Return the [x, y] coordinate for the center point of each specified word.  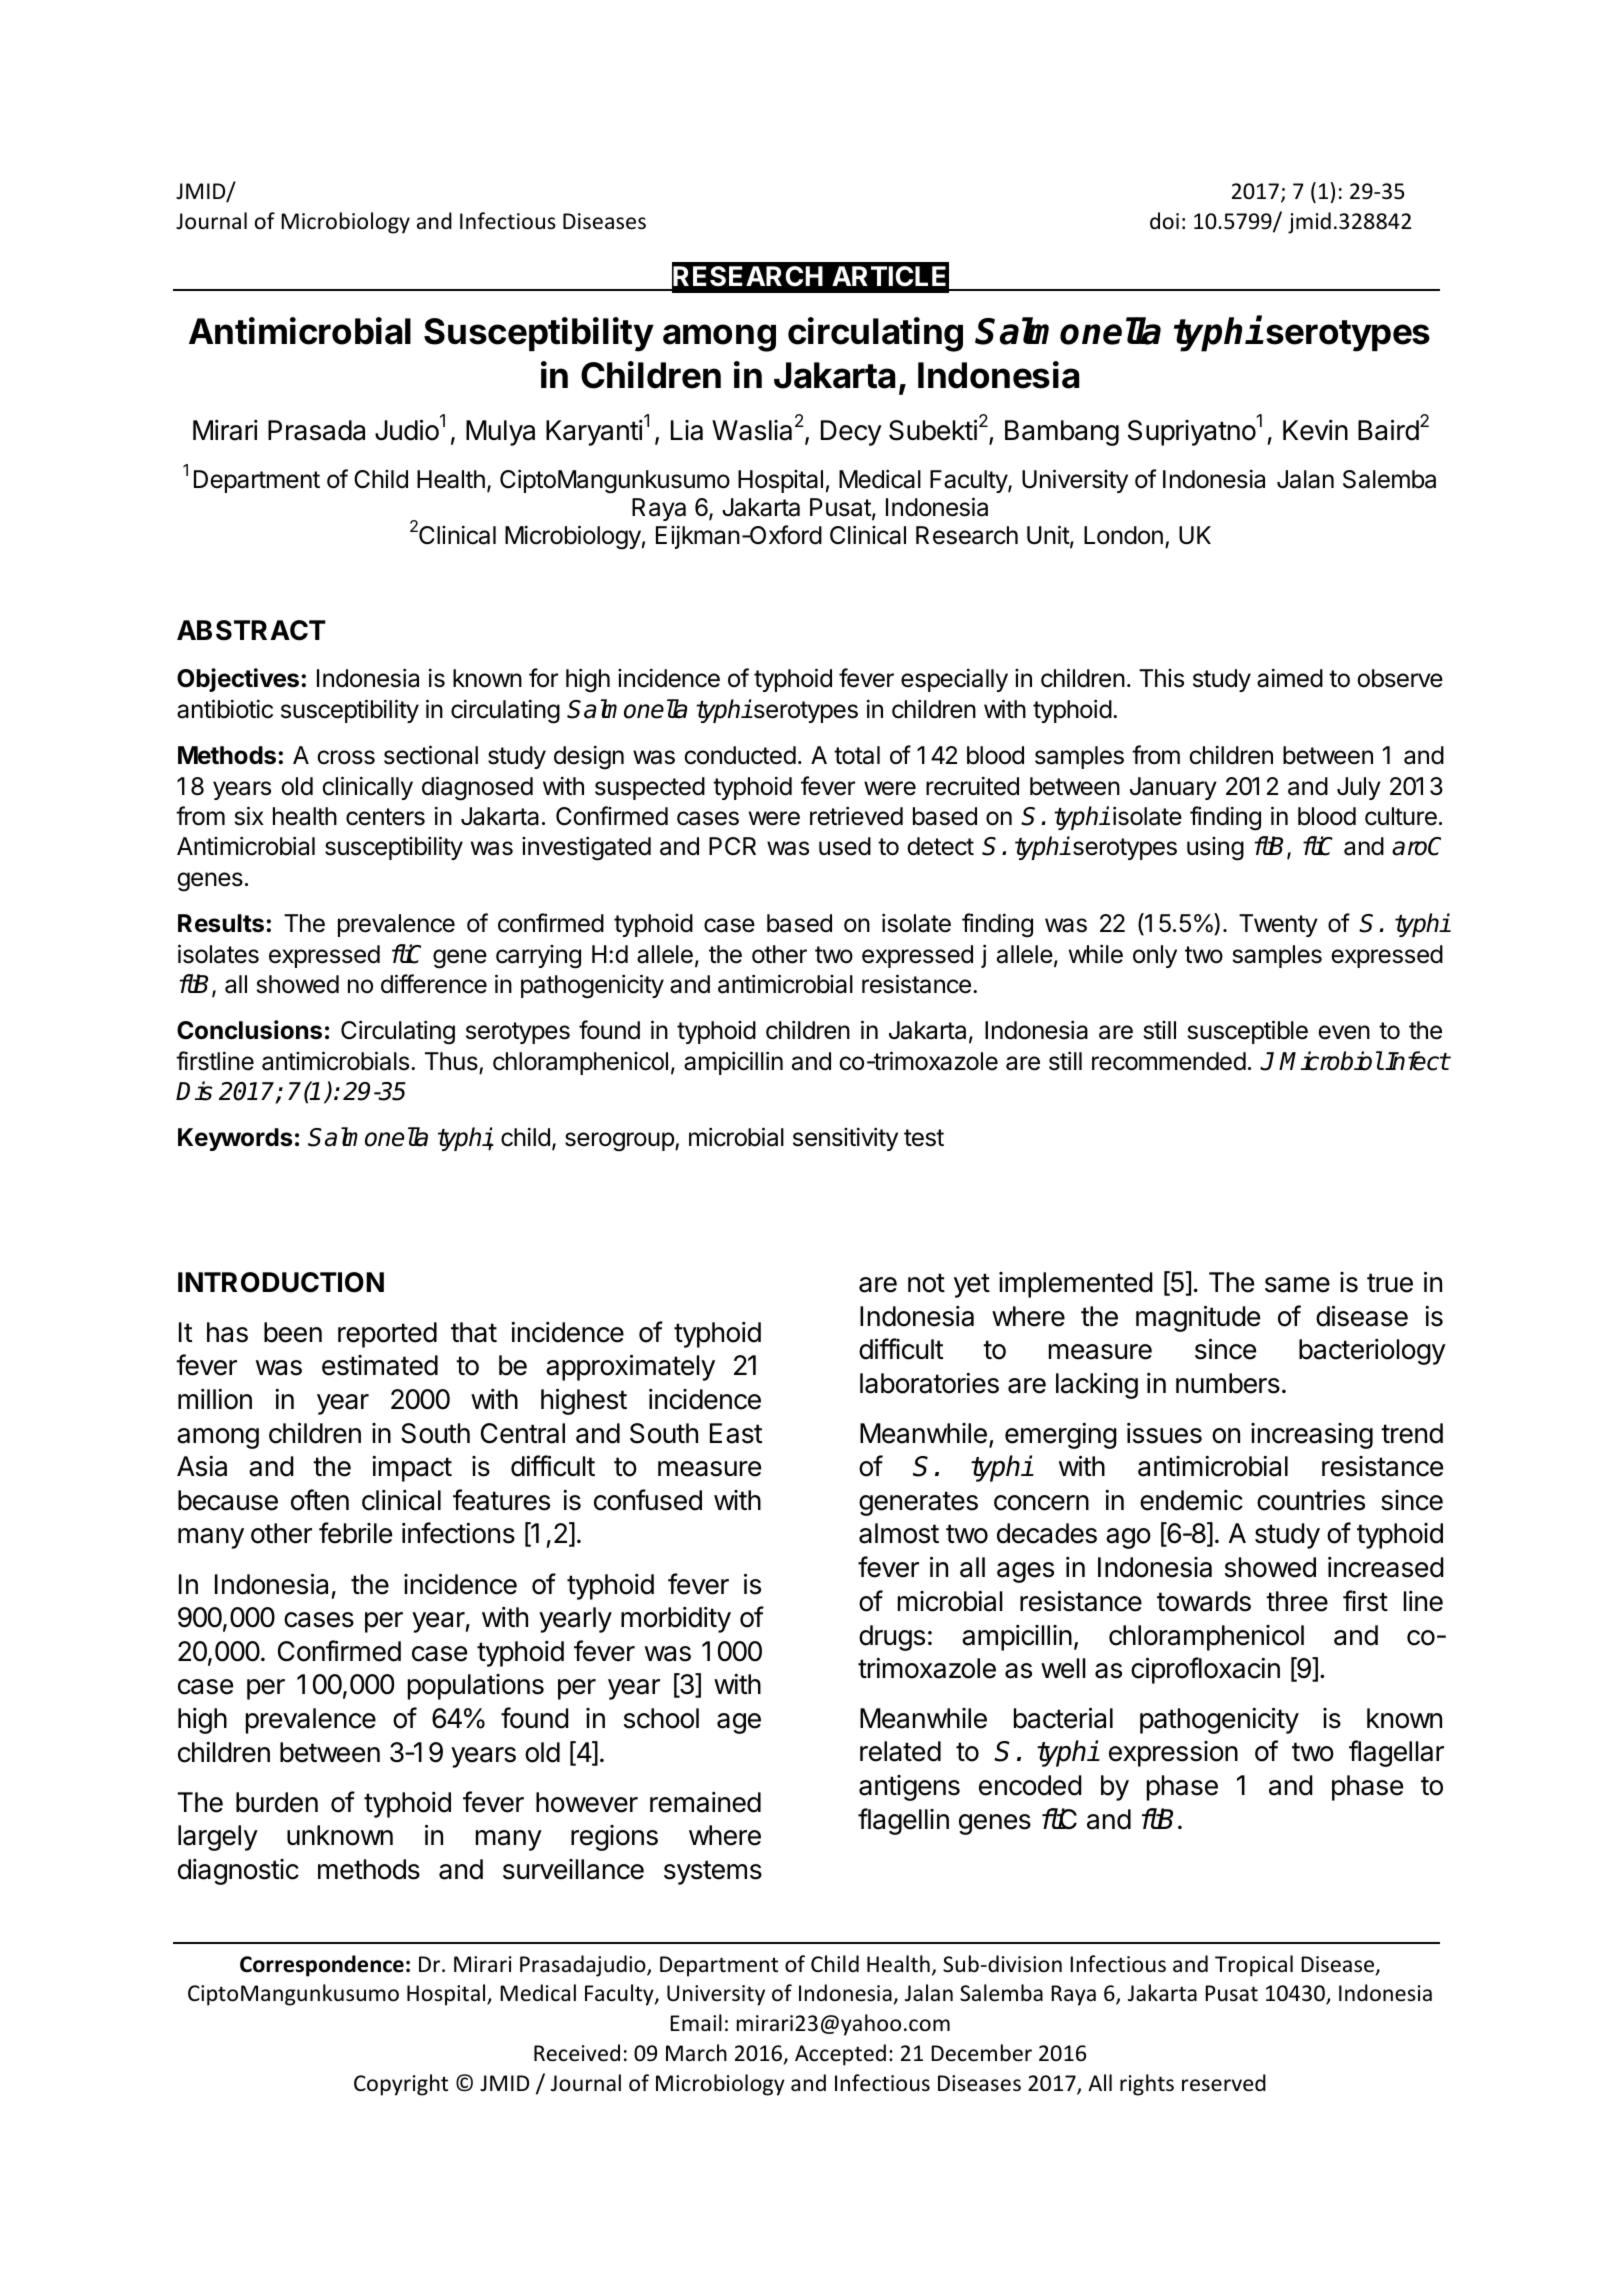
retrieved [856, 816]
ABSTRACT [251, 630]
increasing [1312, 1436]
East [736, 1433]
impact [412, 1469]
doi [1164, 221]
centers [385, 817]
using [1215, 849]
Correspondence [322, 1966]
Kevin [1315, 430]
